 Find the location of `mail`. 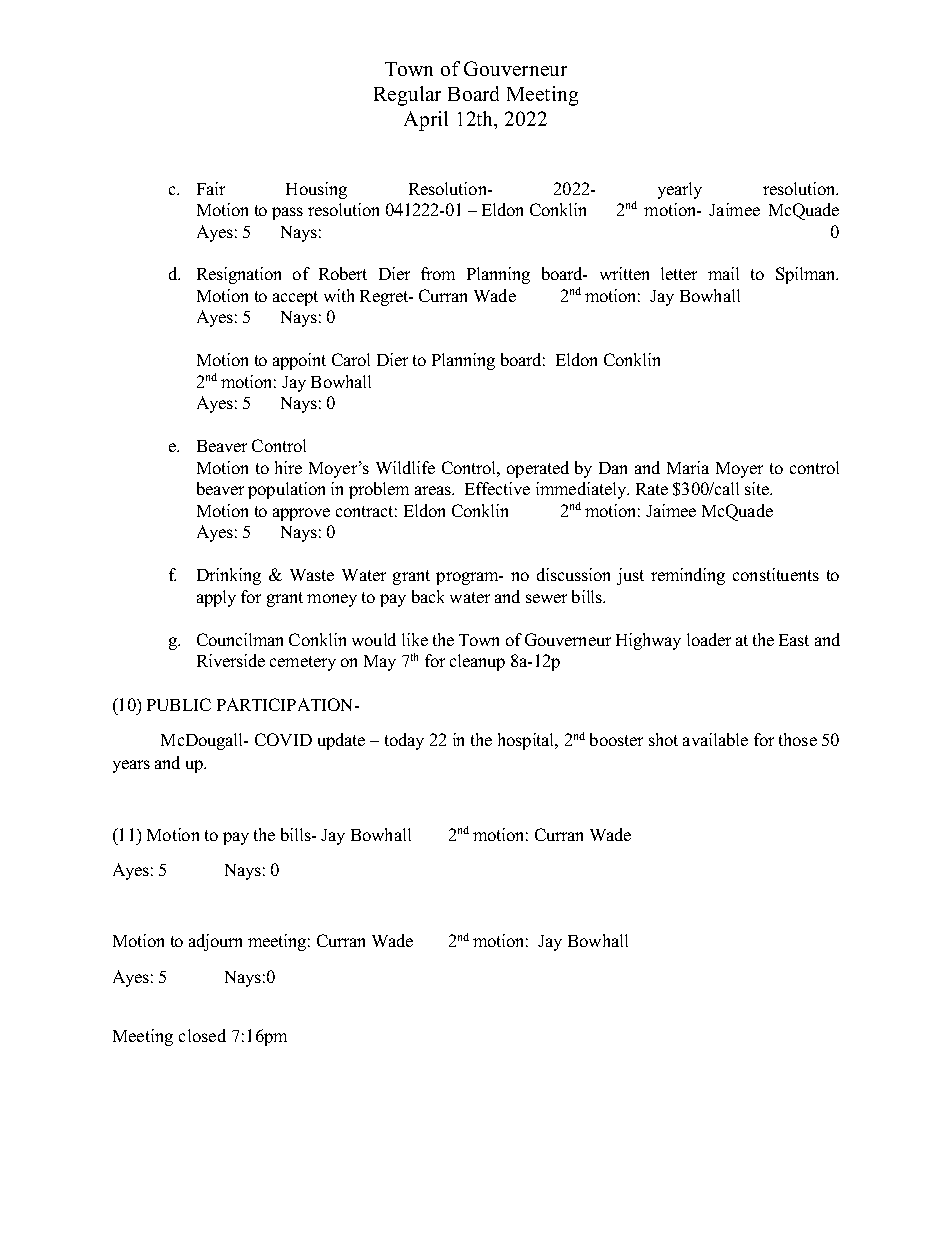

mail is located at coordinates (723, 273).
